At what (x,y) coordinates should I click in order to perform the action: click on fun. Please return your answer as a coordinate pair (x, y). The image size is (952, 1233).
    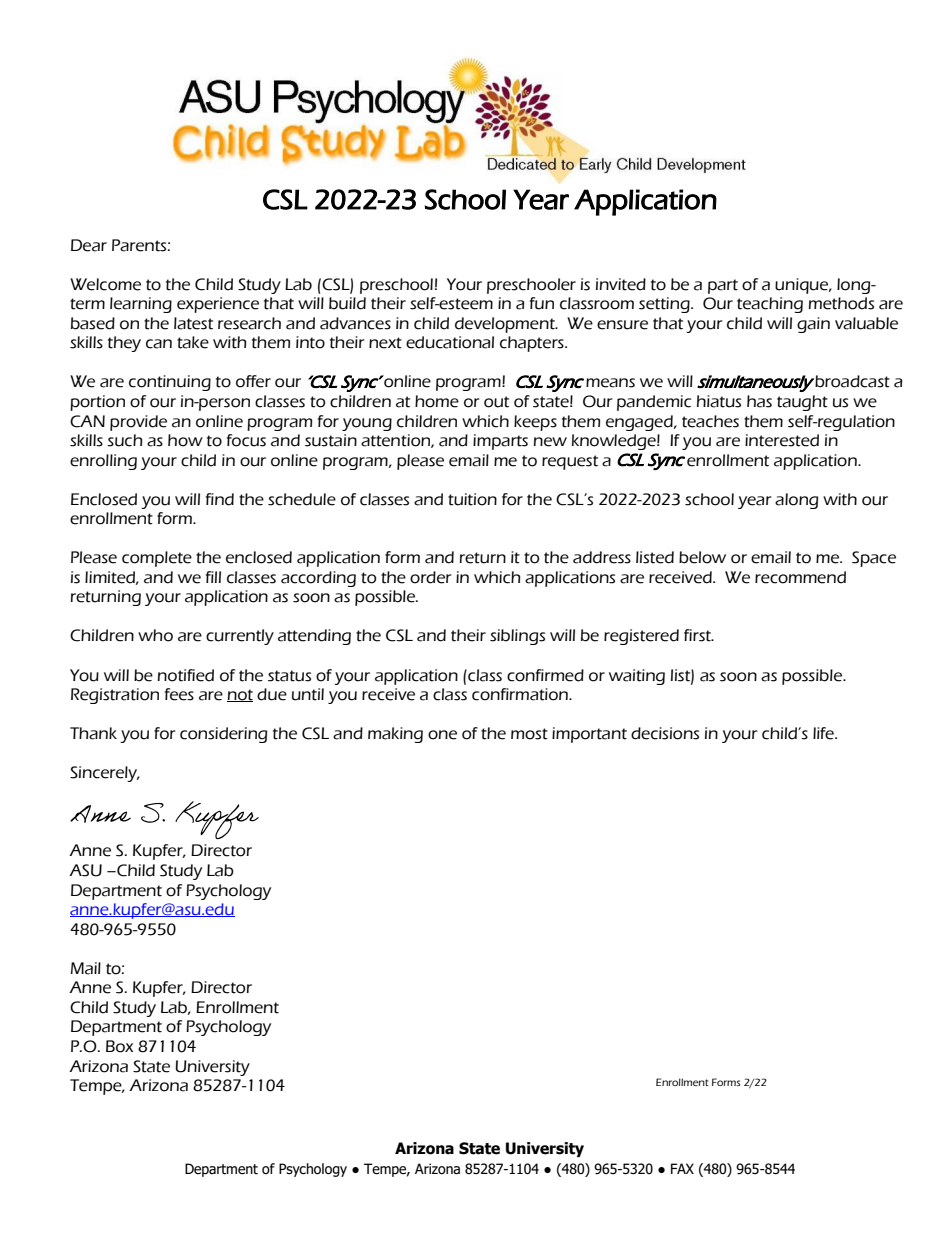
    Looking at the image, I should click on (542, 303).
